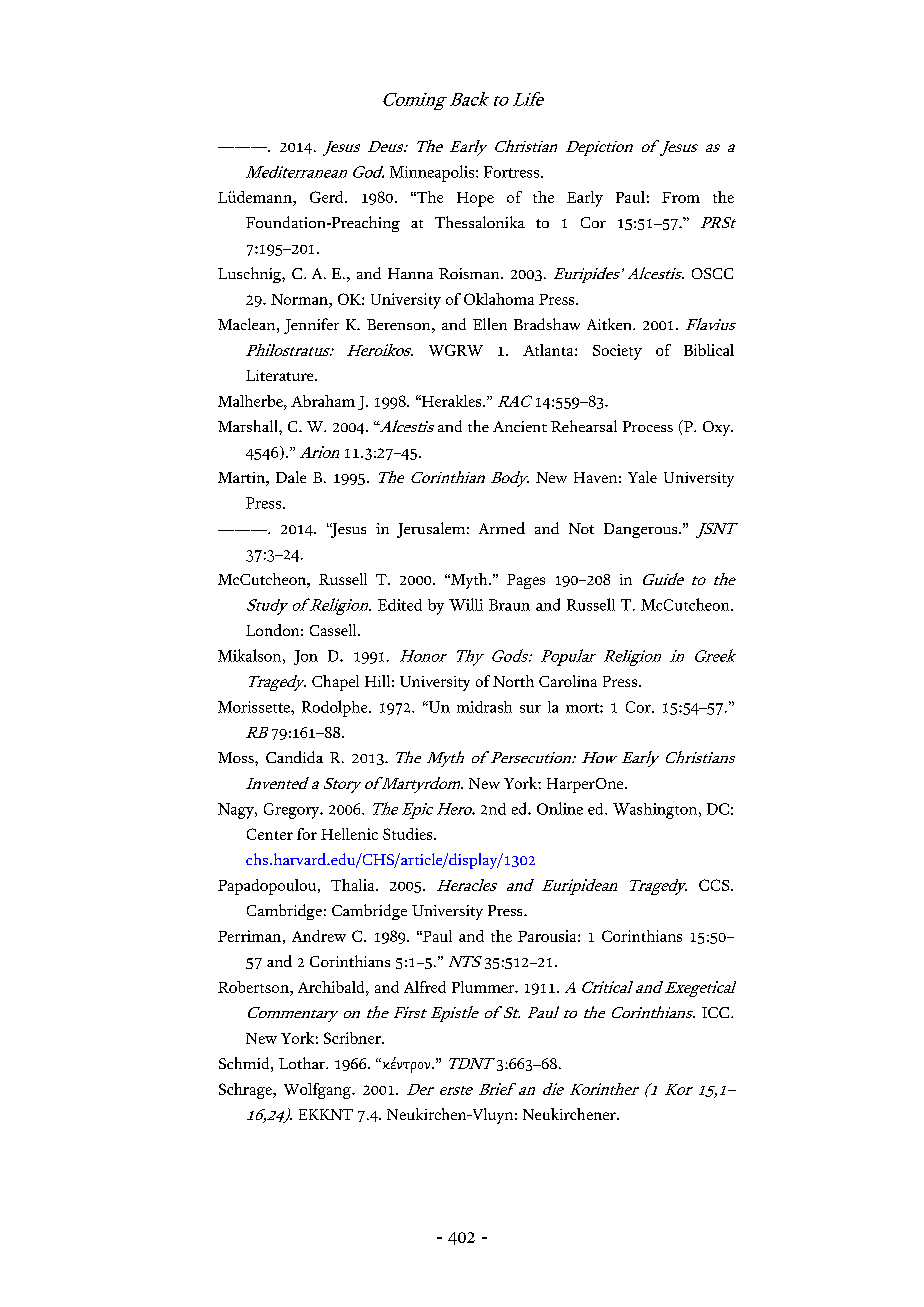 Image resolution: width=924 pixels, height=1307 pixels. I want to click on Hope, so click(475, 199).
